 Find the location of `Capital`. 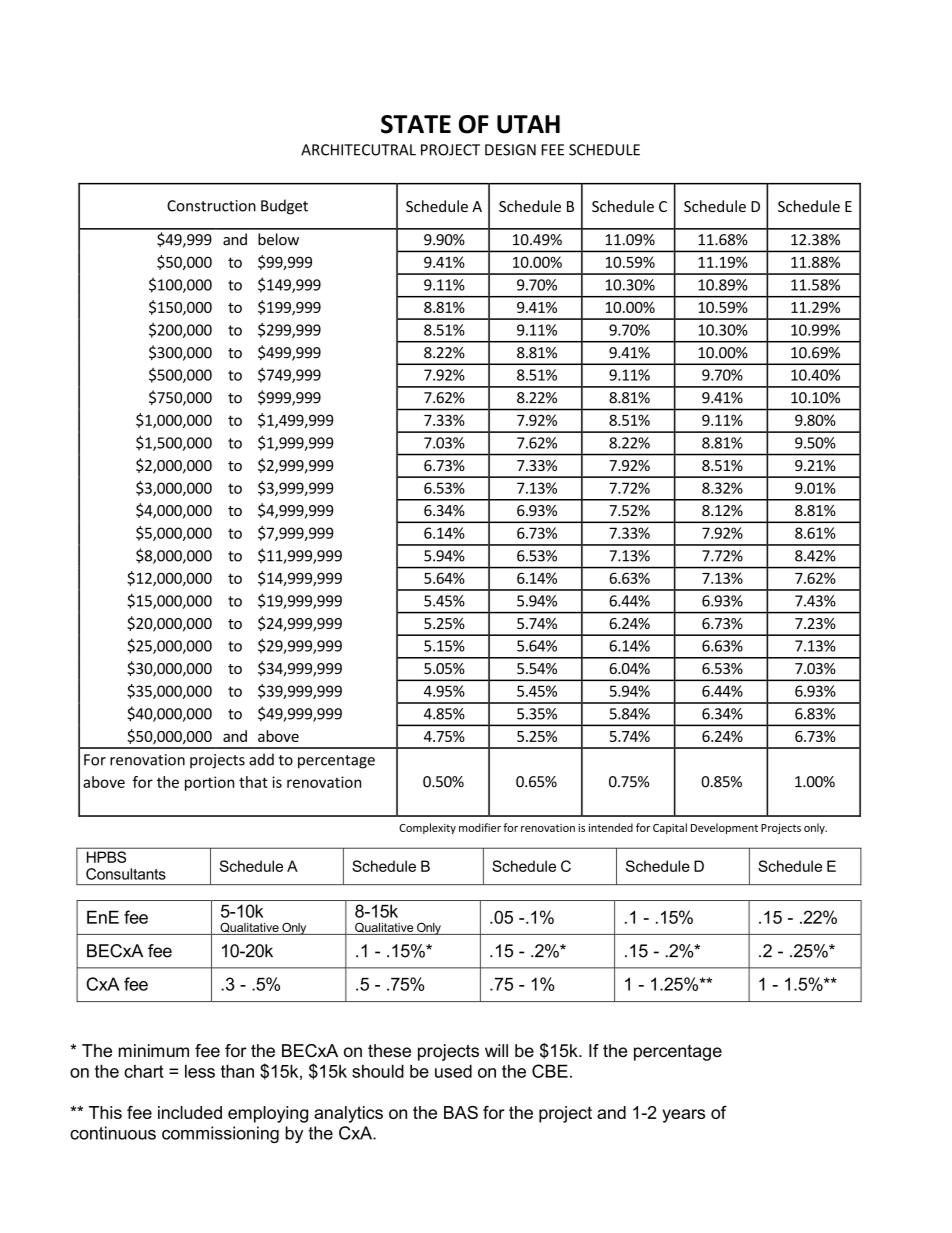

Capital is located at coordinates (670, 828).
